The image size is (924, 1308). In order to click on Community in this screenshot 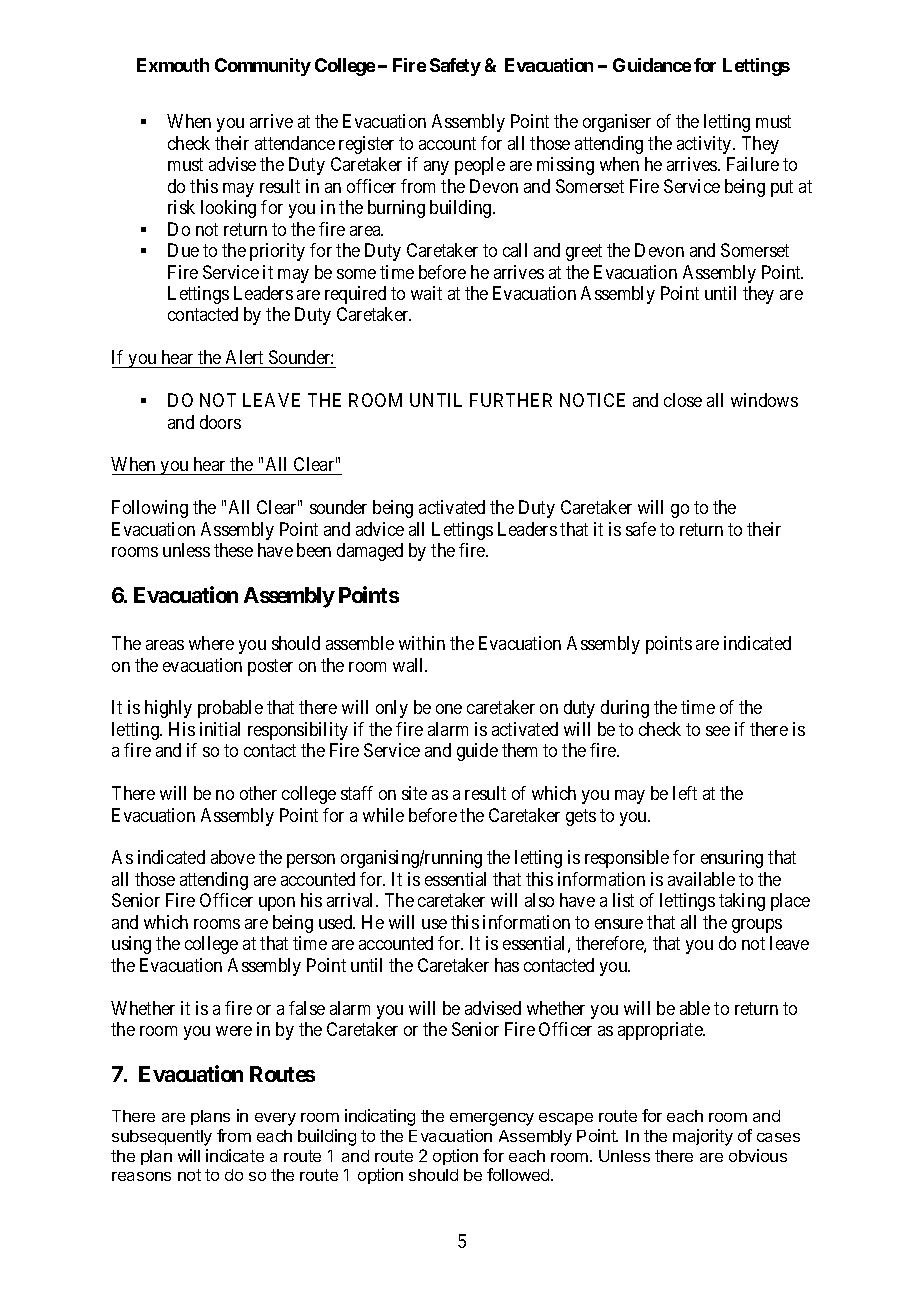, I will do `click(263, 67)`.
